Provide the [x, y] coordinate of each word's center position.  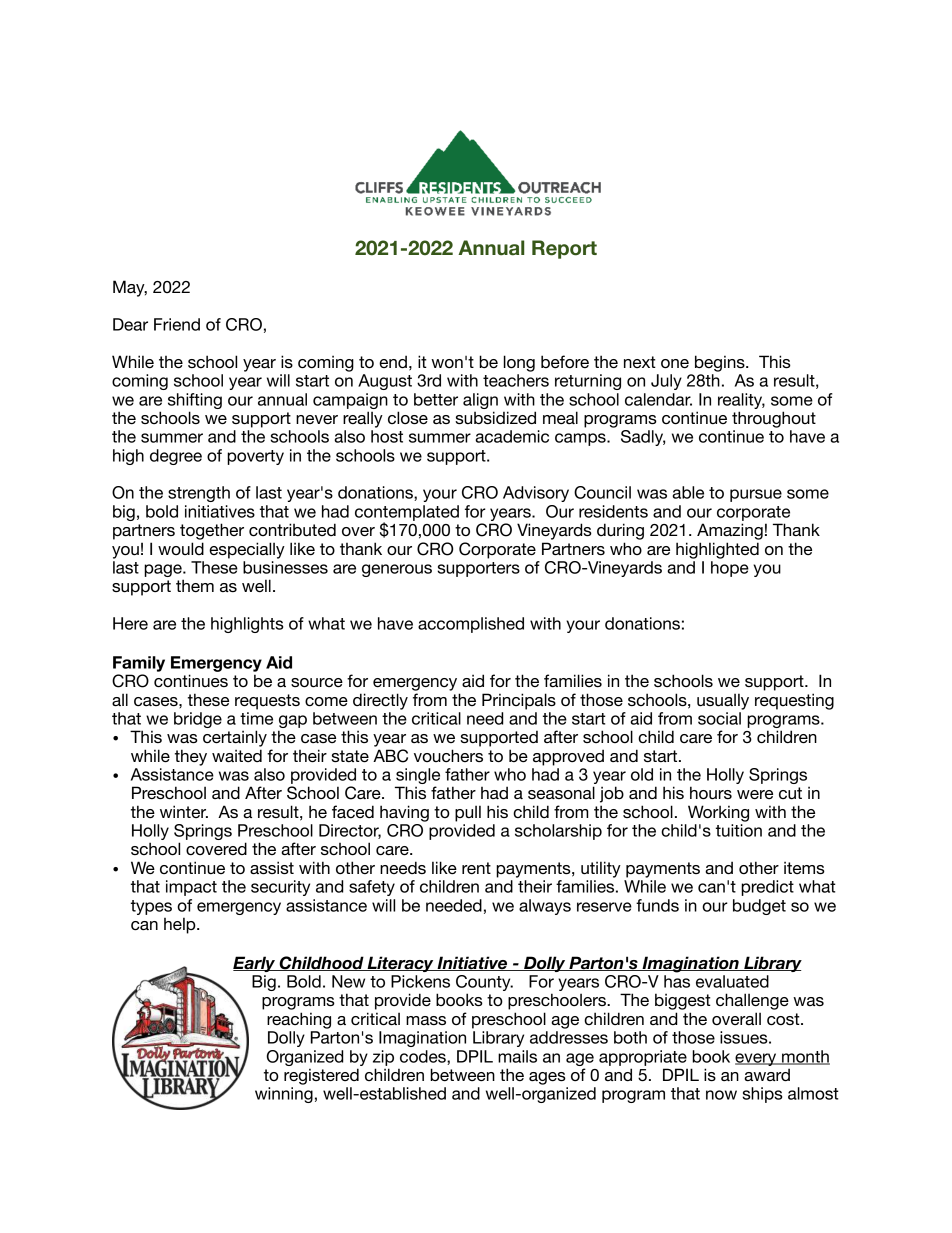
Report [564, 249]
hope [730, 569]
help [181, 925]
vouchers [448, 755]
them [195, 585]
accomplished [471, 625]
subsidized [495, 417]
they [191, 757]
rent [476, 868]
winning [284, 1095]
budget [759, 907]
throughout [774, 419]
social [719, 718]
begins [721, 363]
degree [176, 457]
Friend [177, 324]
